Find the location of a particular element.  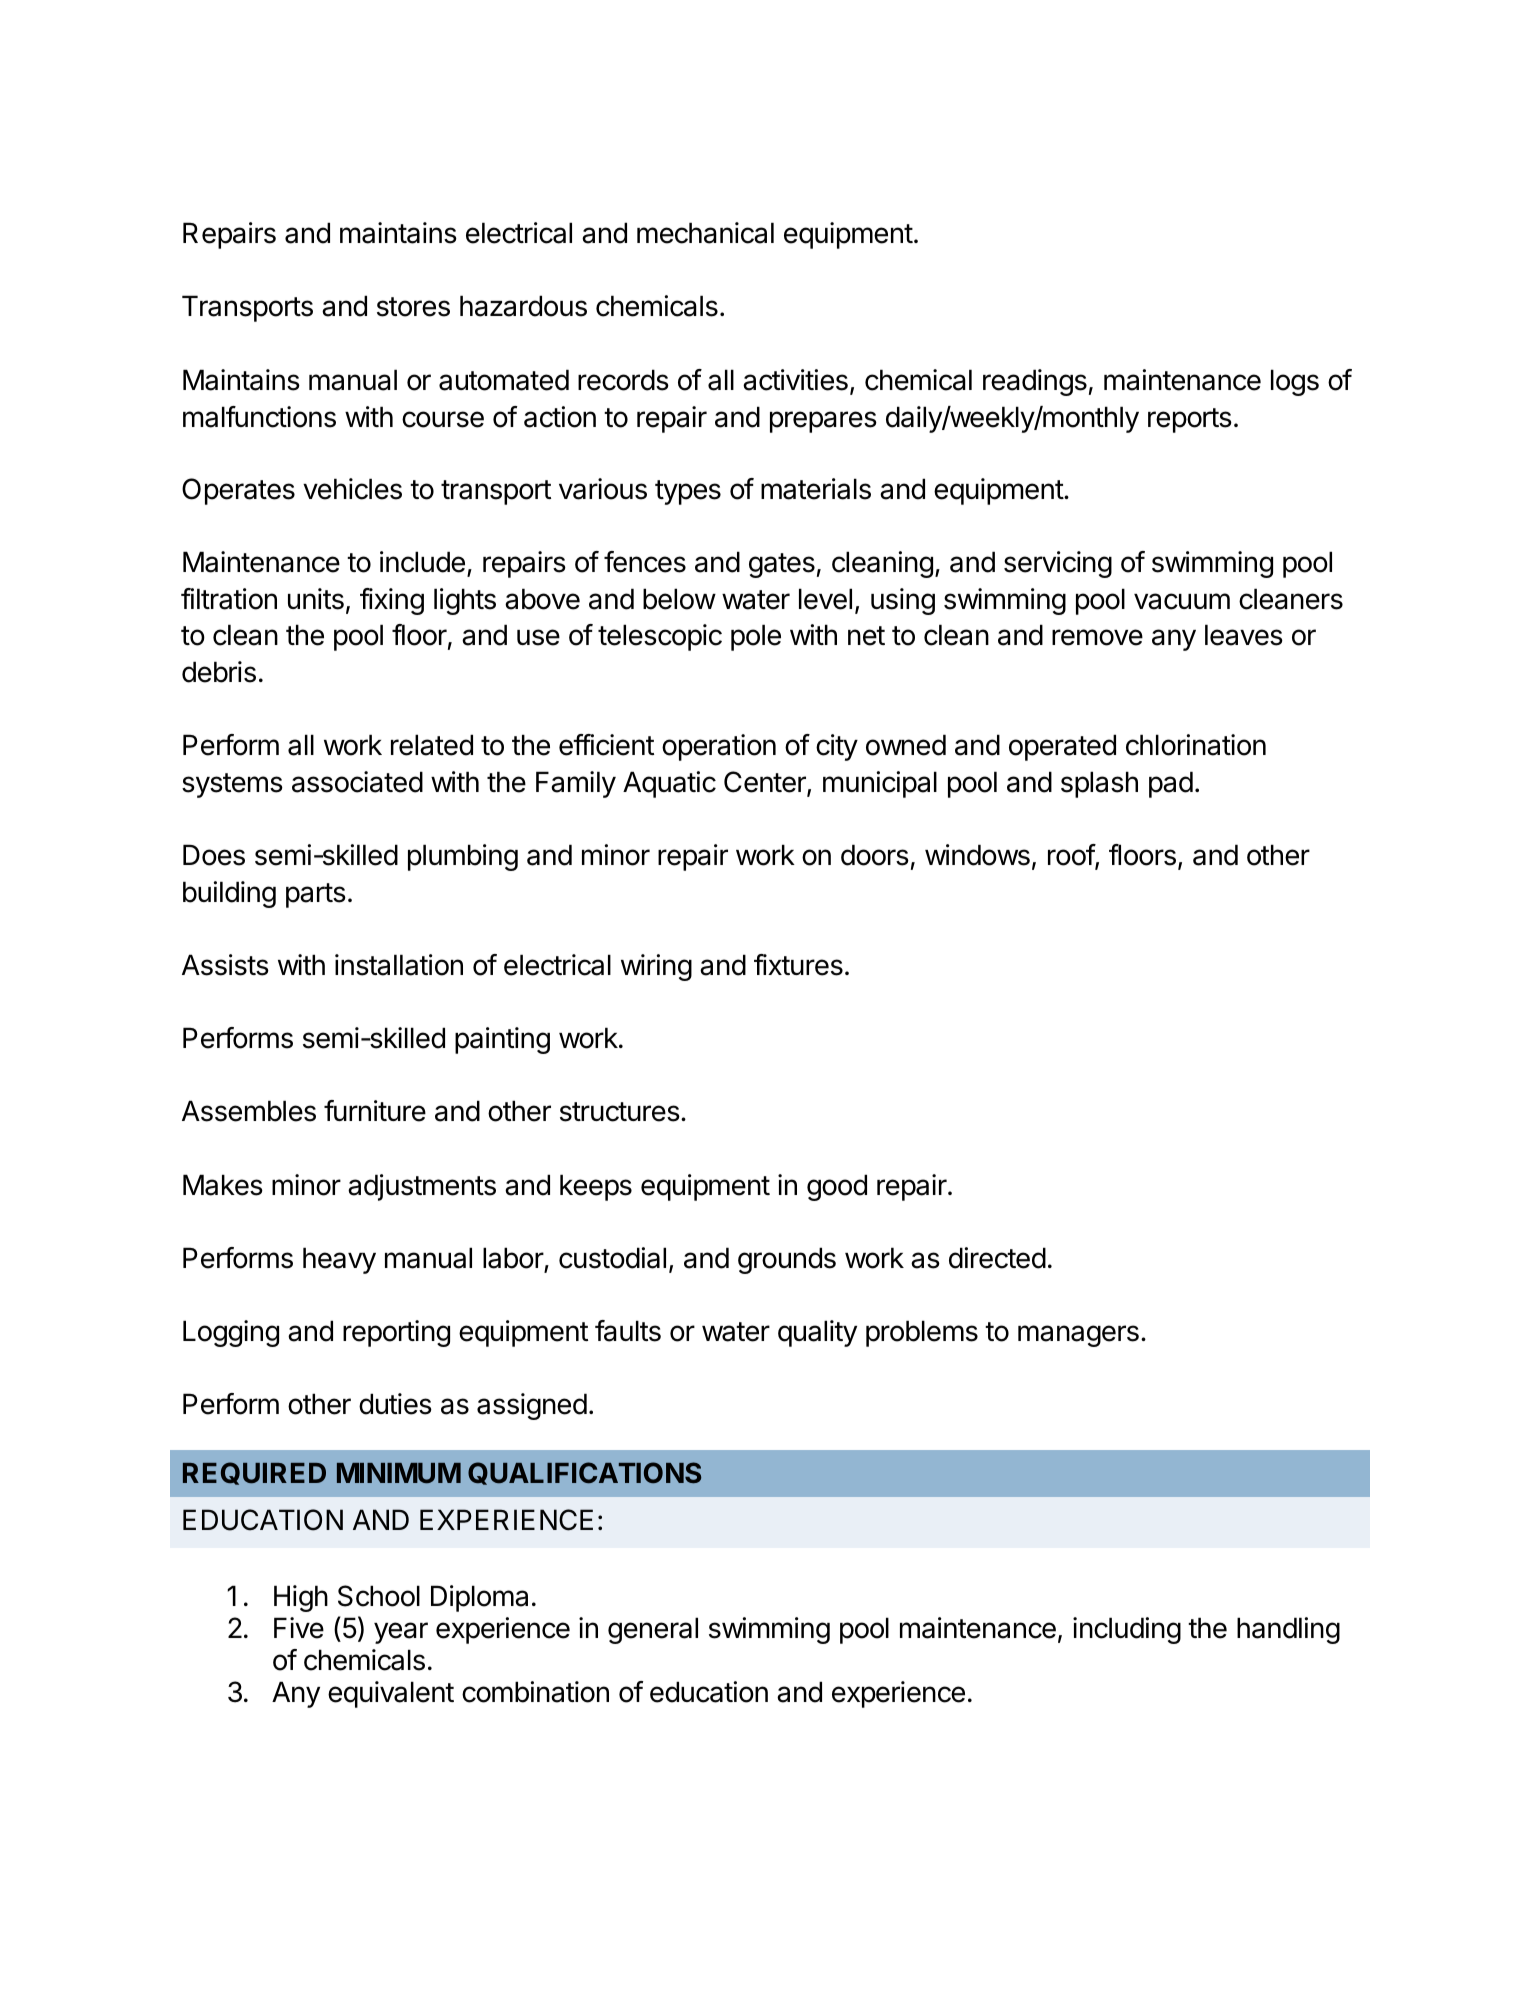

Five is located at coordinates (299, 1628).
